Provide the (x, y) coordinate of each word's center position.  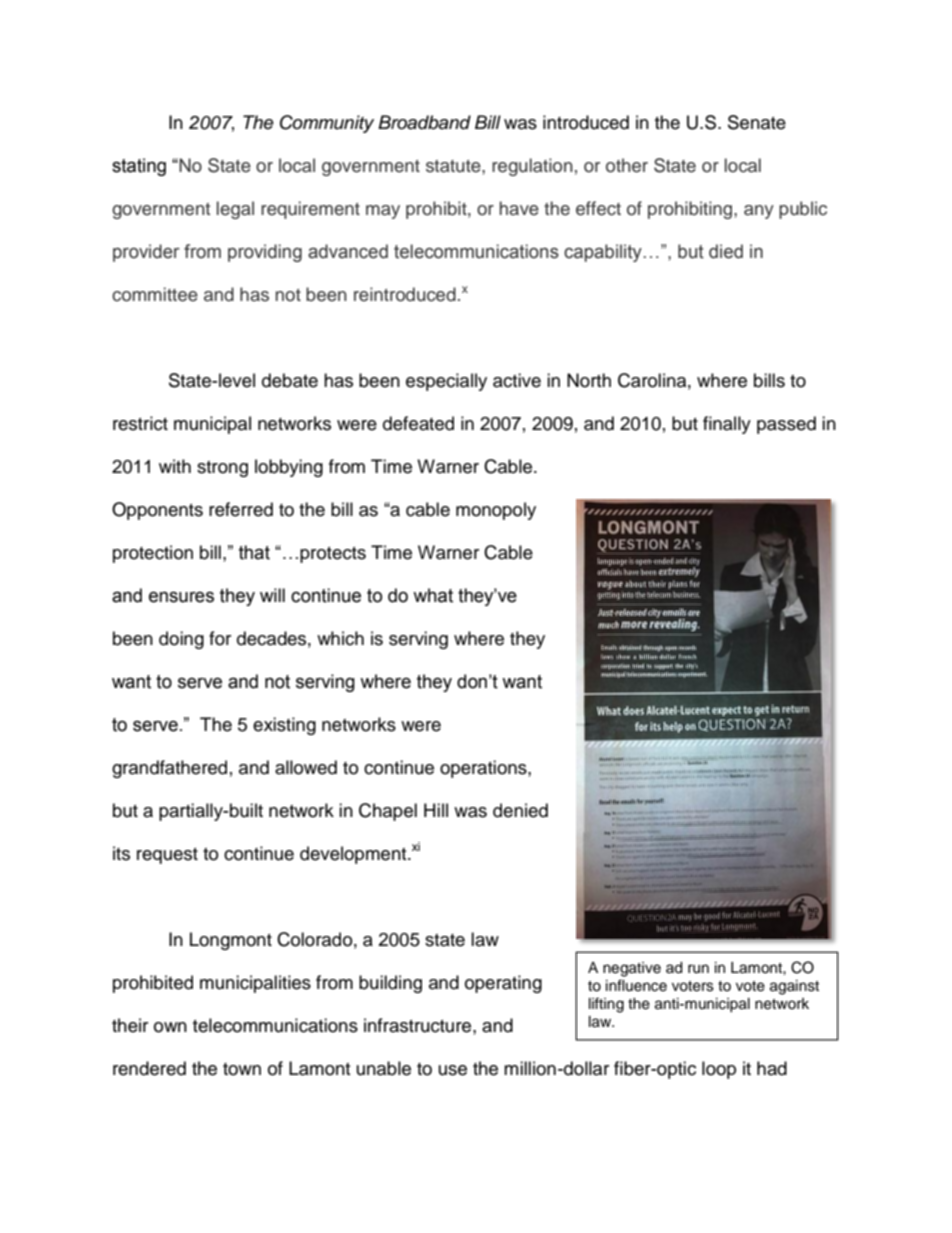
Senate (757, 122)
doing (181, 640)
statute (454, 166)
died (726, 251)
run (698, 969)
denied (520, 810)
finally (727, 425)
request (167, 856)
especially (446, 382)
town (242, 1069)
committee (155, 294)
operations (484, 769)
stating (139, 167)
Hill (436, 810)
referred (241, 509)
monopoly (496, 511)
